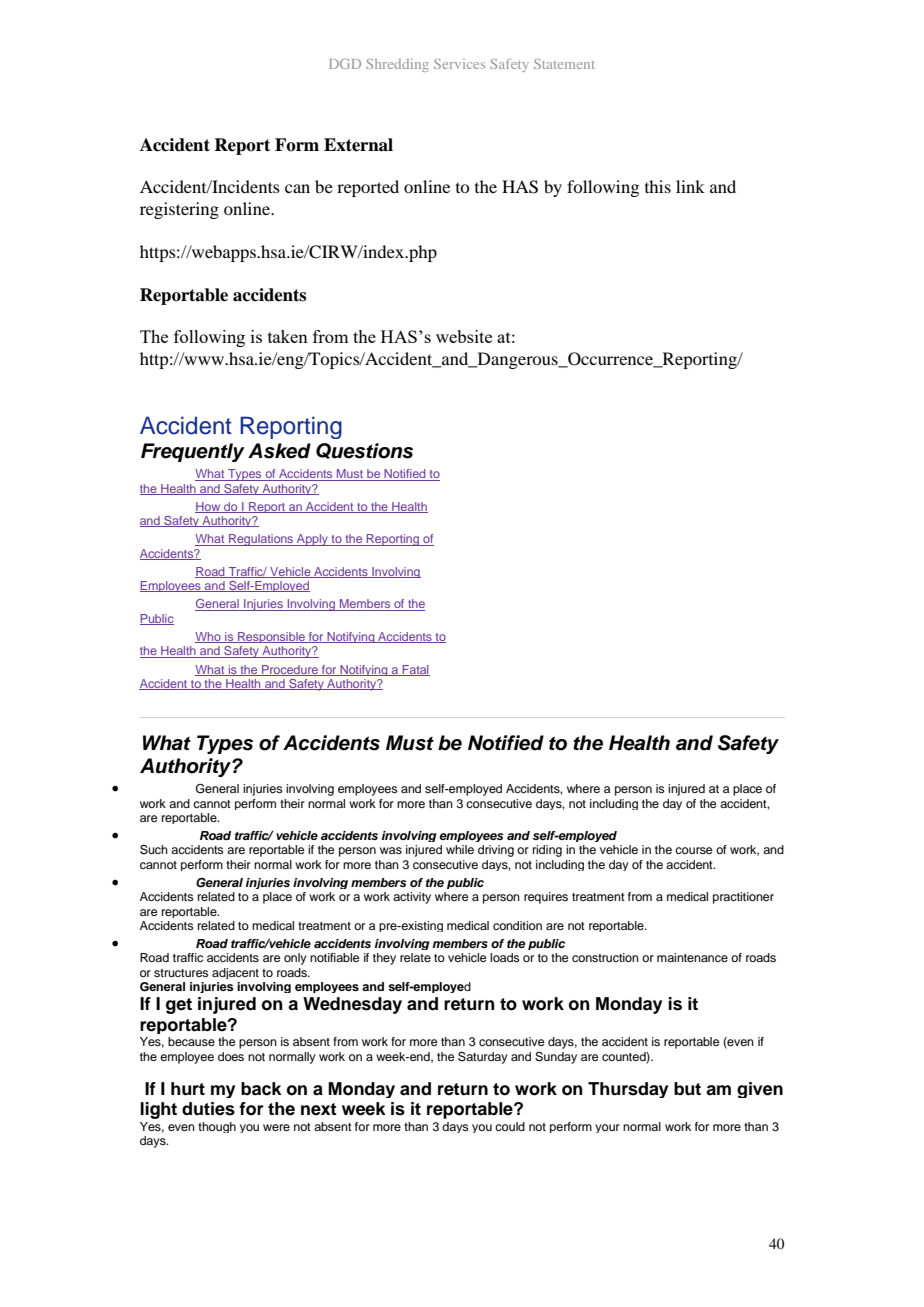  What do you see at coordinates (464, 336) in the screenshot?
I see `website` at bounding box center [464, 336].
